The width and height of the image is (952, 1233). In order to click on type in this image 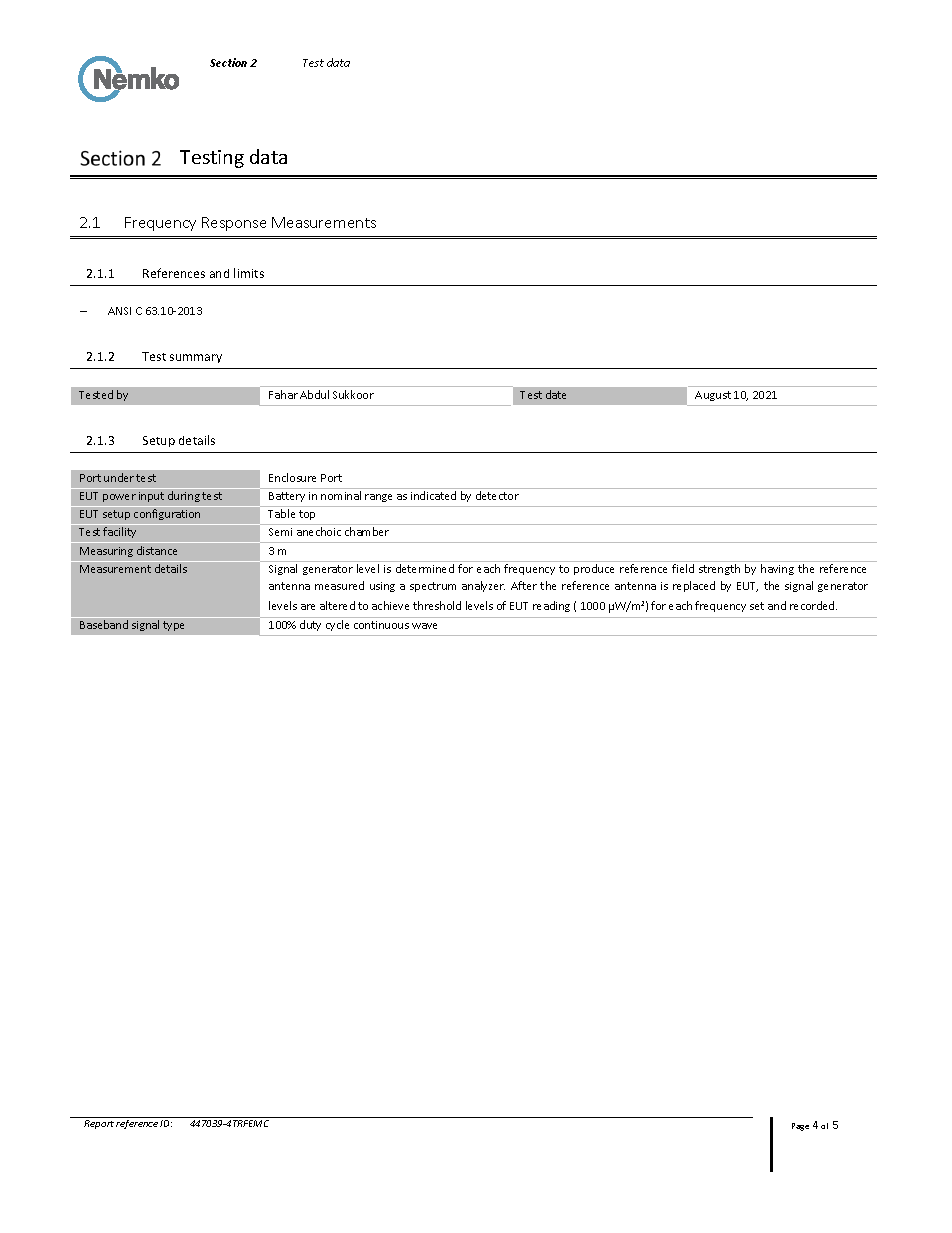, I will do `click(173, 626)`.
